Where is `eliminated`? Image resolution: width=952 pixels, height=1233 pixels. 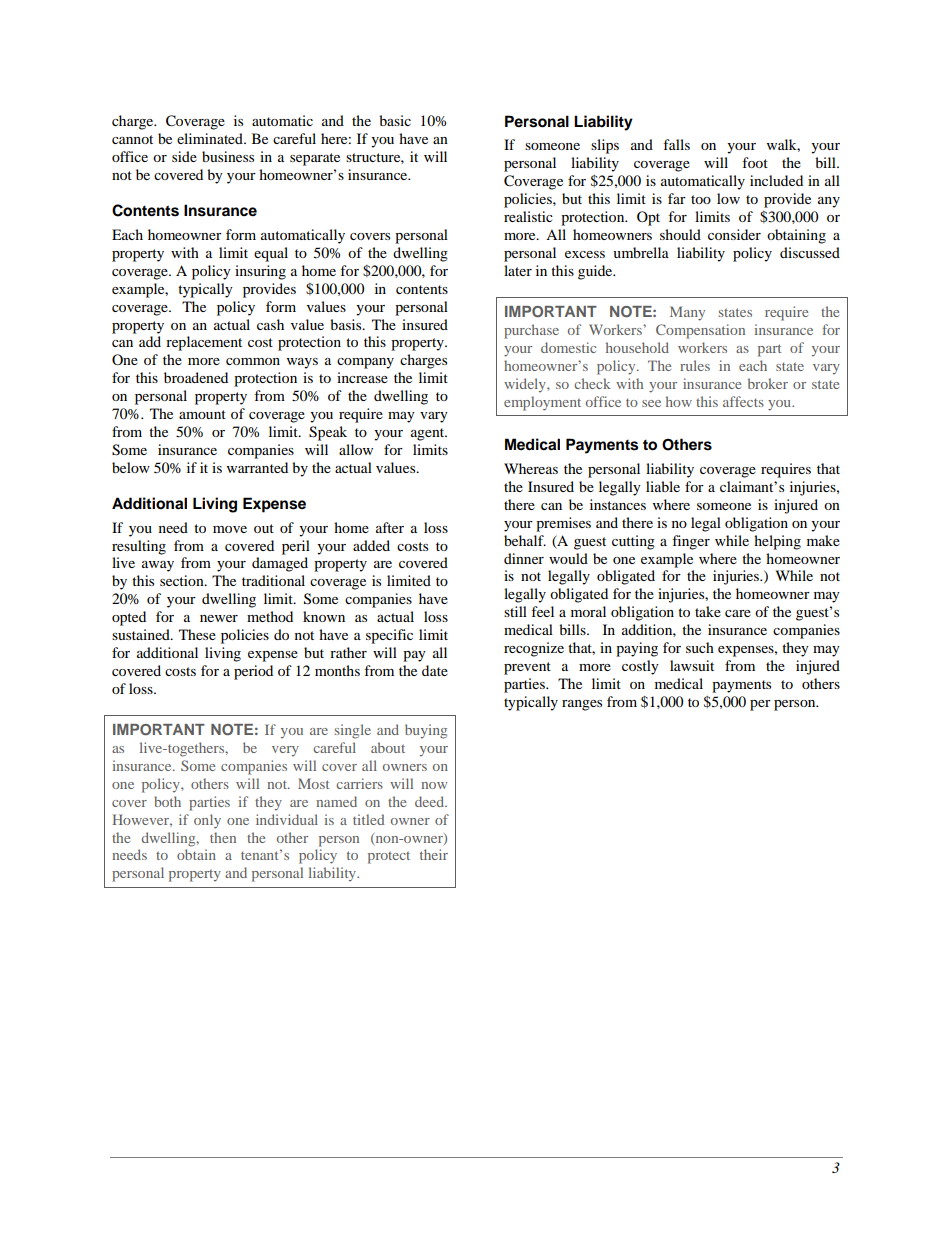
eliminated is located at coordinates (211, 138).
